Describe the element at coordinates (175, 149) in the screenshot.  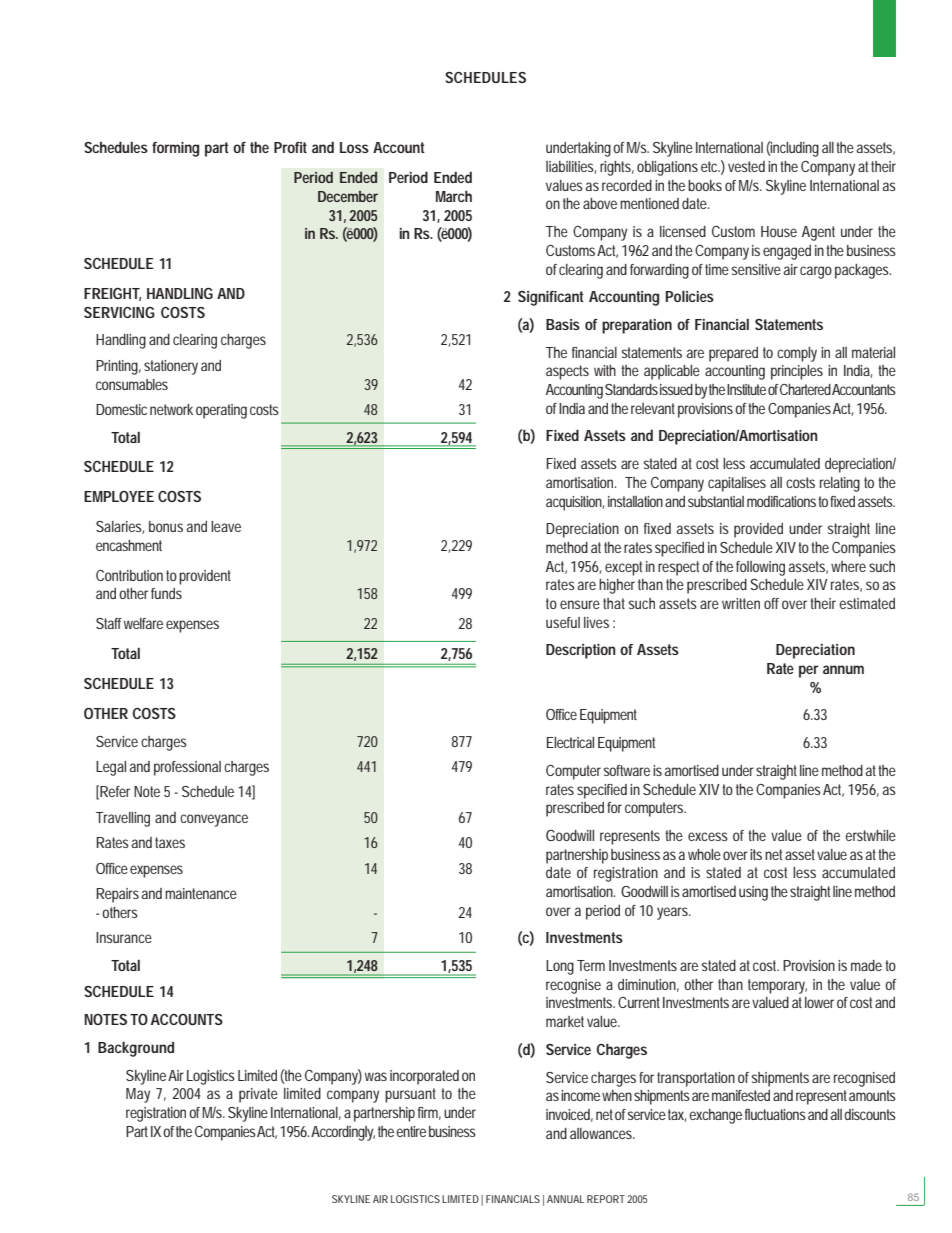
I see `forming` at that location.
